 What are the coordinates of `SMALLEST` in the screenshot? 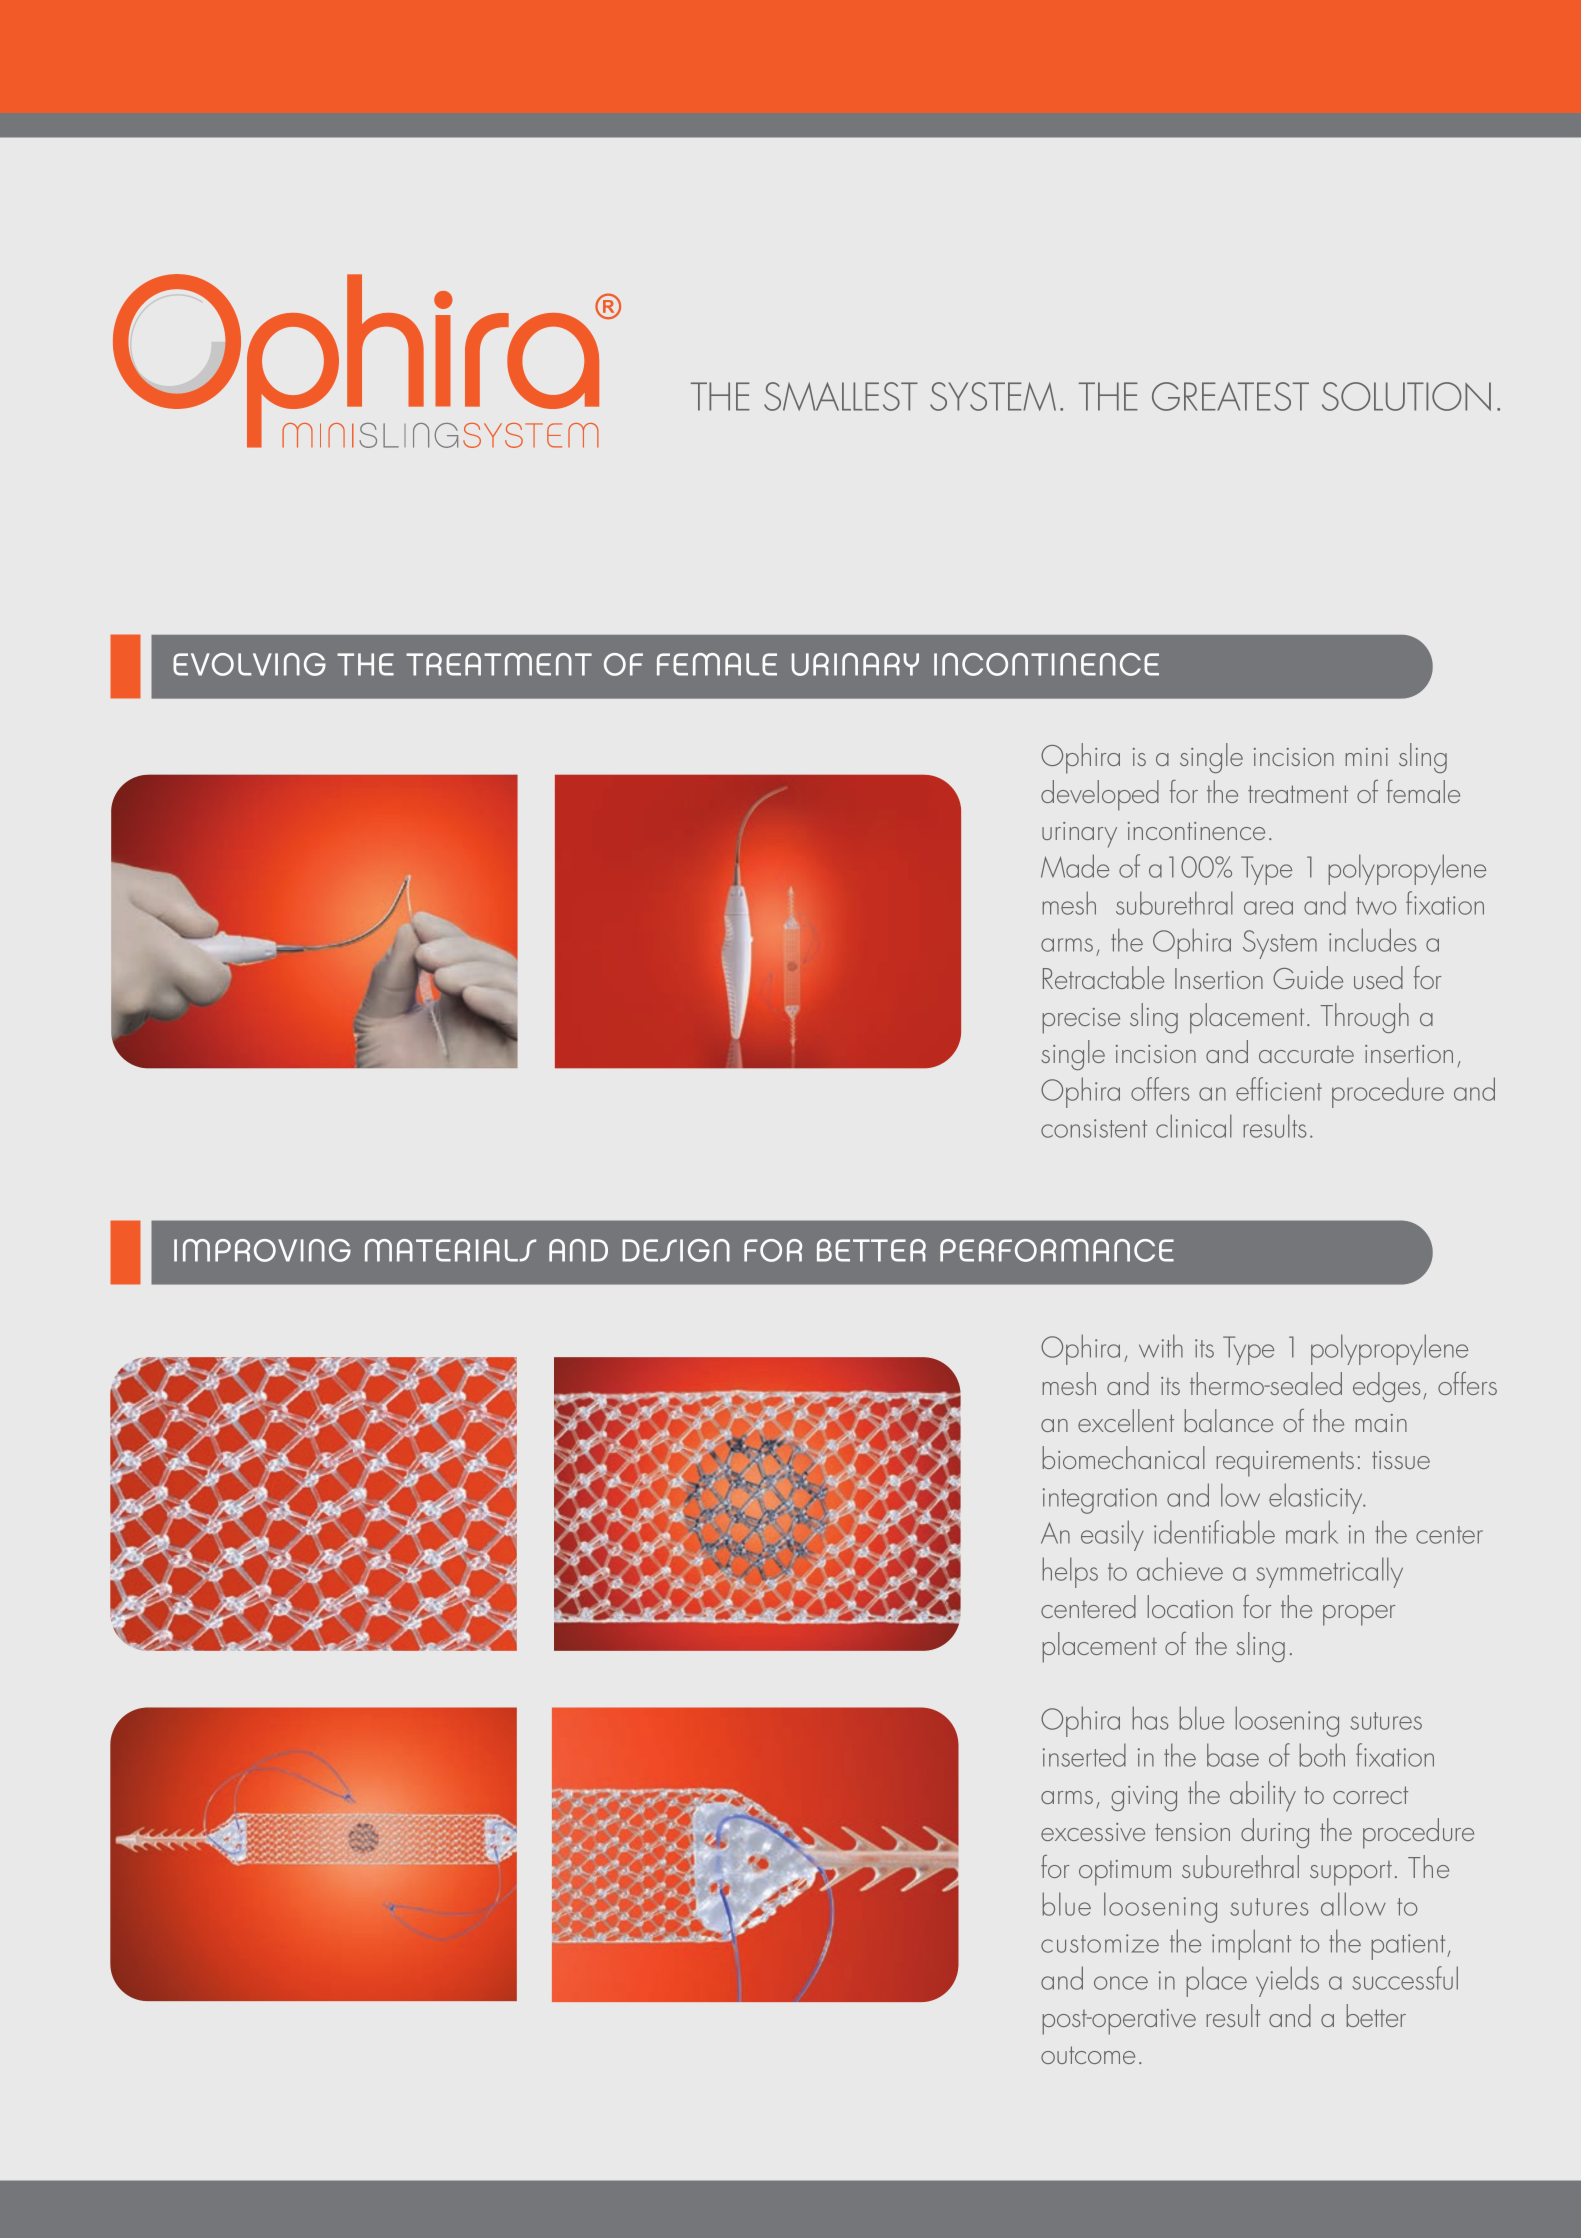 It's located at (841, 396).
